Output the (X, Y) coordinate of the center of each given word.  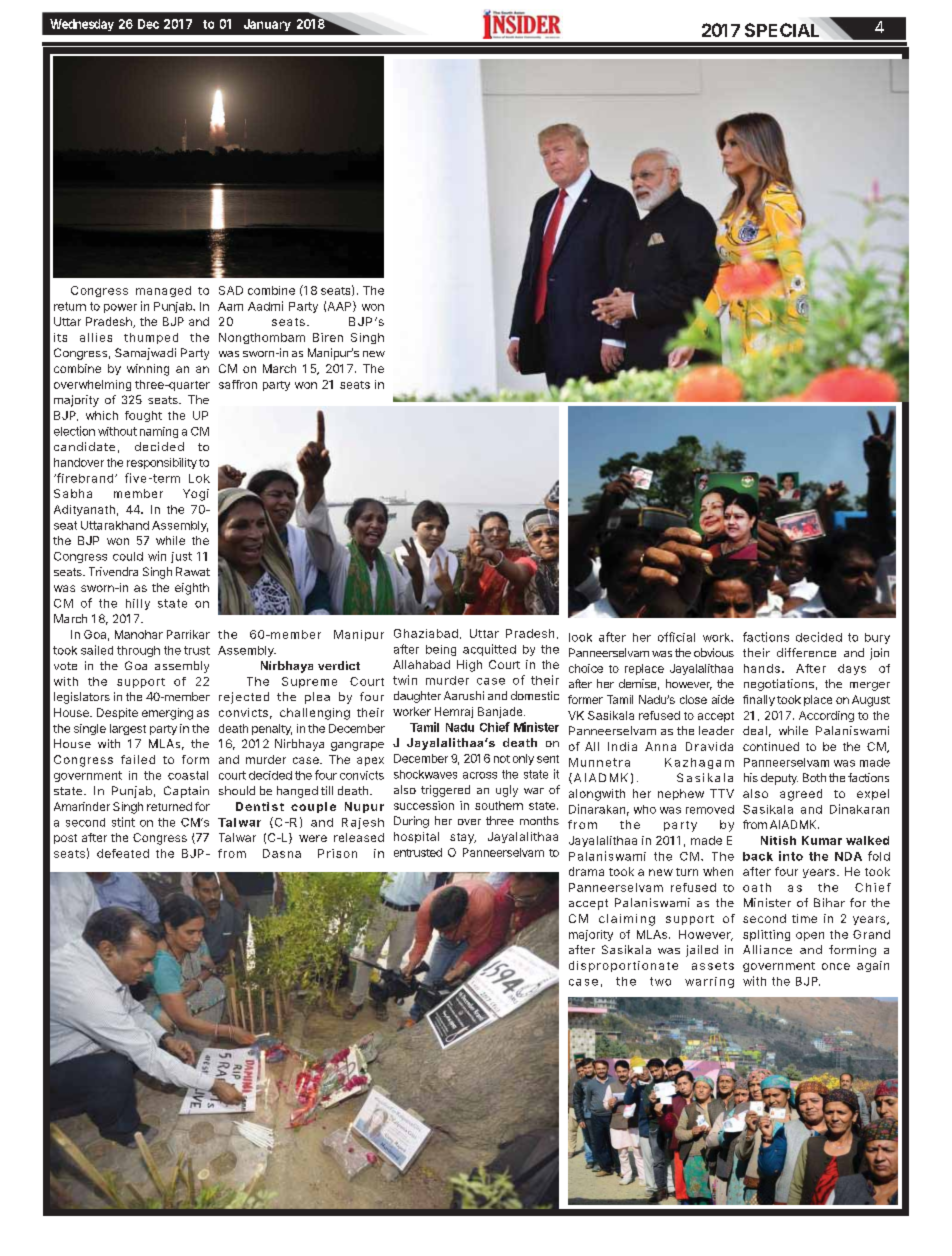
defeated (123, 853)
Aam (230, 306)
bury (877, 638)
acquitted (489, 650)
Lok (199, 478)
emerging (167, 714)
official (676, 637)
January (267, 25)
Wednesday (82, 25)
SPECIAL (782, 30)
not (502, 759)
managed (163, 291)
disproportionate (623, 966)
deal (755, 730)
